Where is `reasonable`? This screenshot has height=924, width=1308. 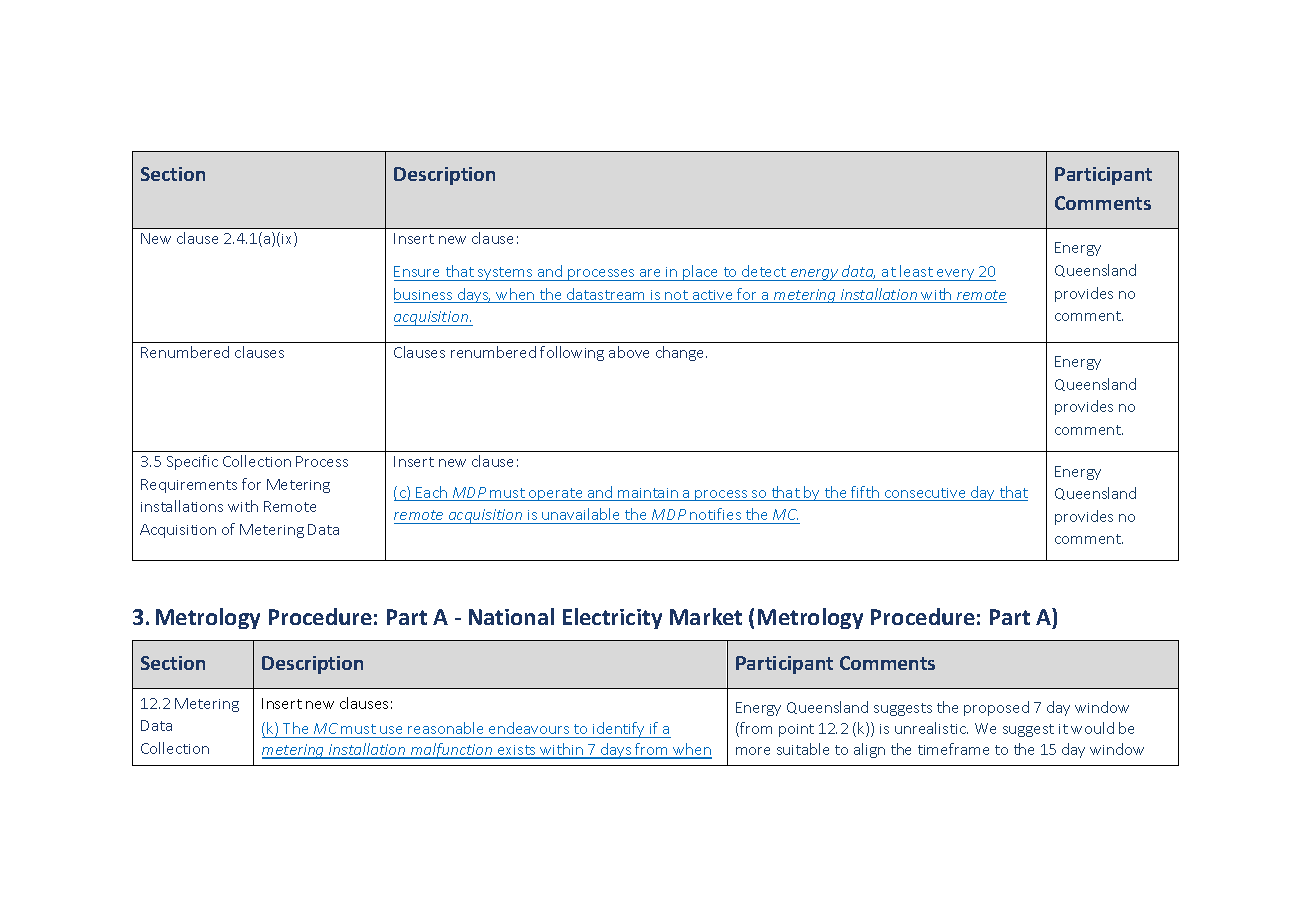
reasonable is located at coordinates (445, 728).
